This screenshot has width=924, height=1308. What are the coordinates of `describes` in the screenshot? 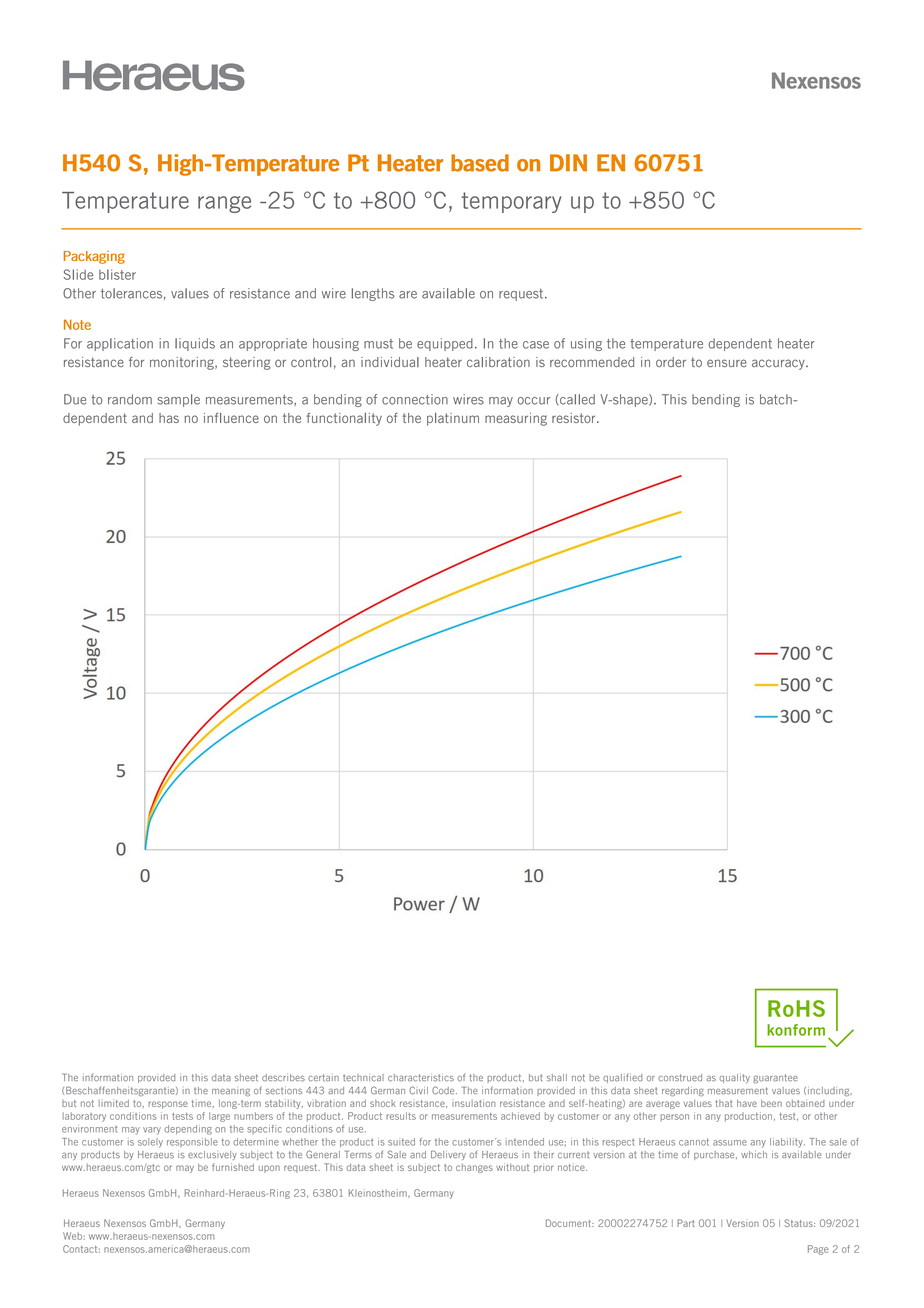 It's located at (283, 1078).
